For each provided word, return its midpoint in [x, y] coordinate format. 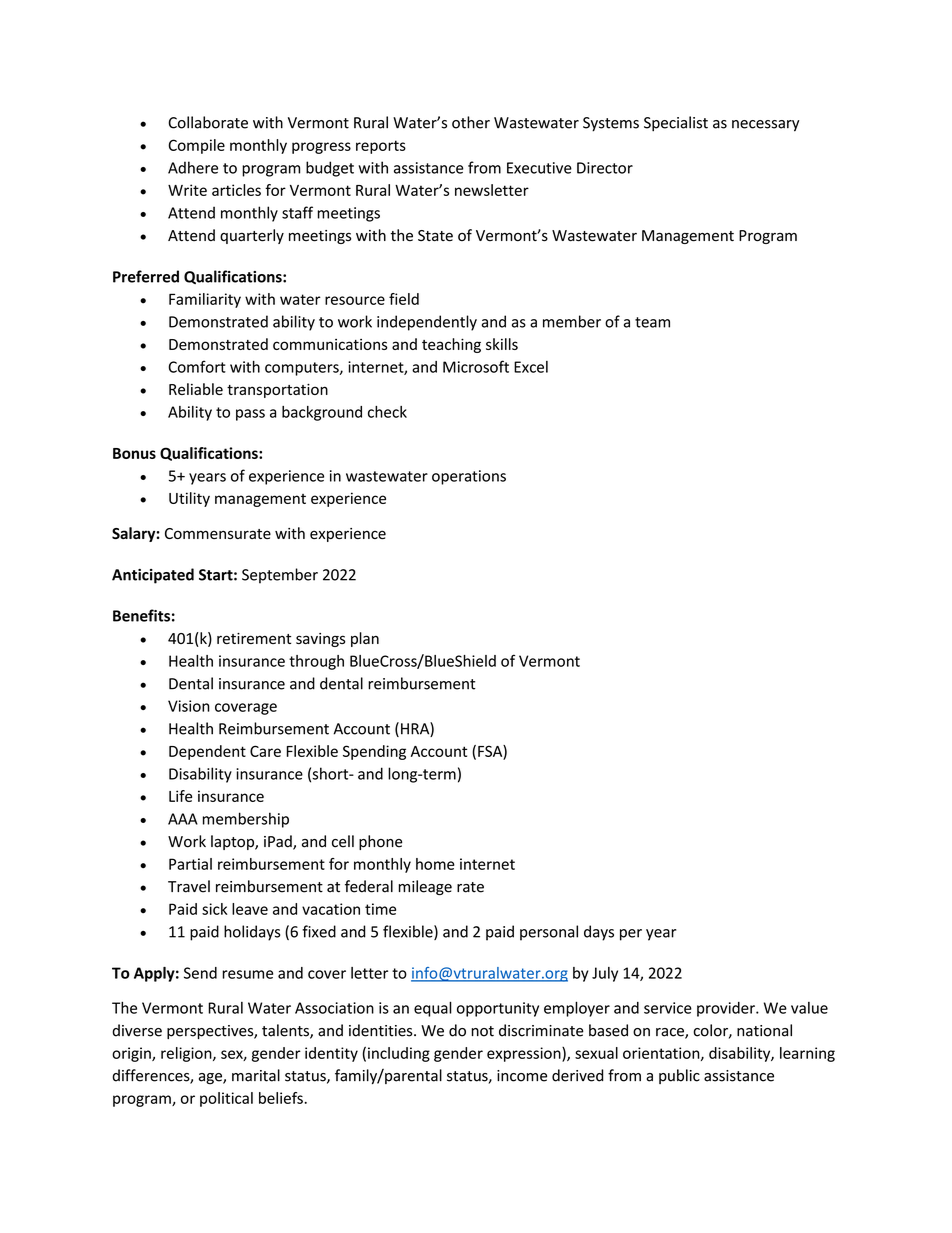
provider [727, 1009]
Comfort [197, 366]
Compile [196, 146]
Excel [531, 367]
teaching [451, 345]
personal [549, 933]
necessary [766, 126]
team [652, 322]
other [471, 122]
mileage [425, 887]
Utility [189, 499]
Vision [189, 706]
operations [469, 477]
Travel [189, 886]
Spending [374, 752]
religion [187, 1054]
